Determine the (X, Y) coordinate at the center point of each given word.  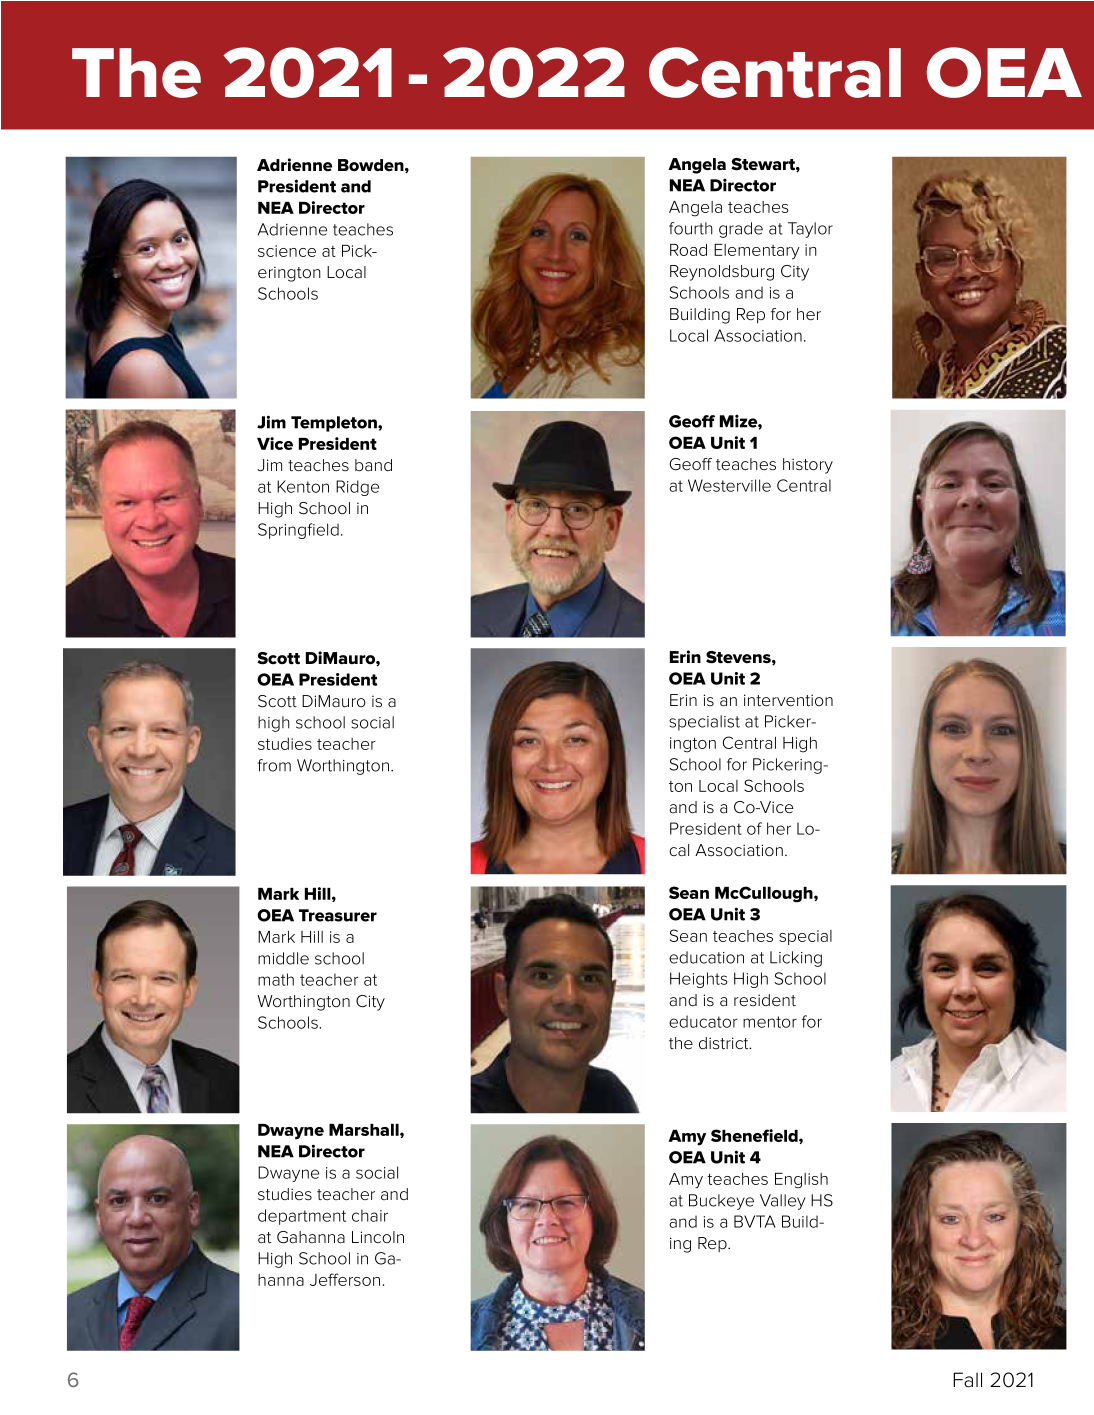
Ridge (357, 488)
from (274, 765)
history (808, 466)
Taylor (810, 230)
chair (370, 1215)
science (287, 251)
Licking (796, 959)
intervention (788, 700)
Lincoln (378, 1237)
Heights (699, 980)
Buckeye (721, 1202)
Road (688, 250)
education (706, 957)
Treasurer (338, 915)
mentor (770, 1022)
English (801, 1181)
